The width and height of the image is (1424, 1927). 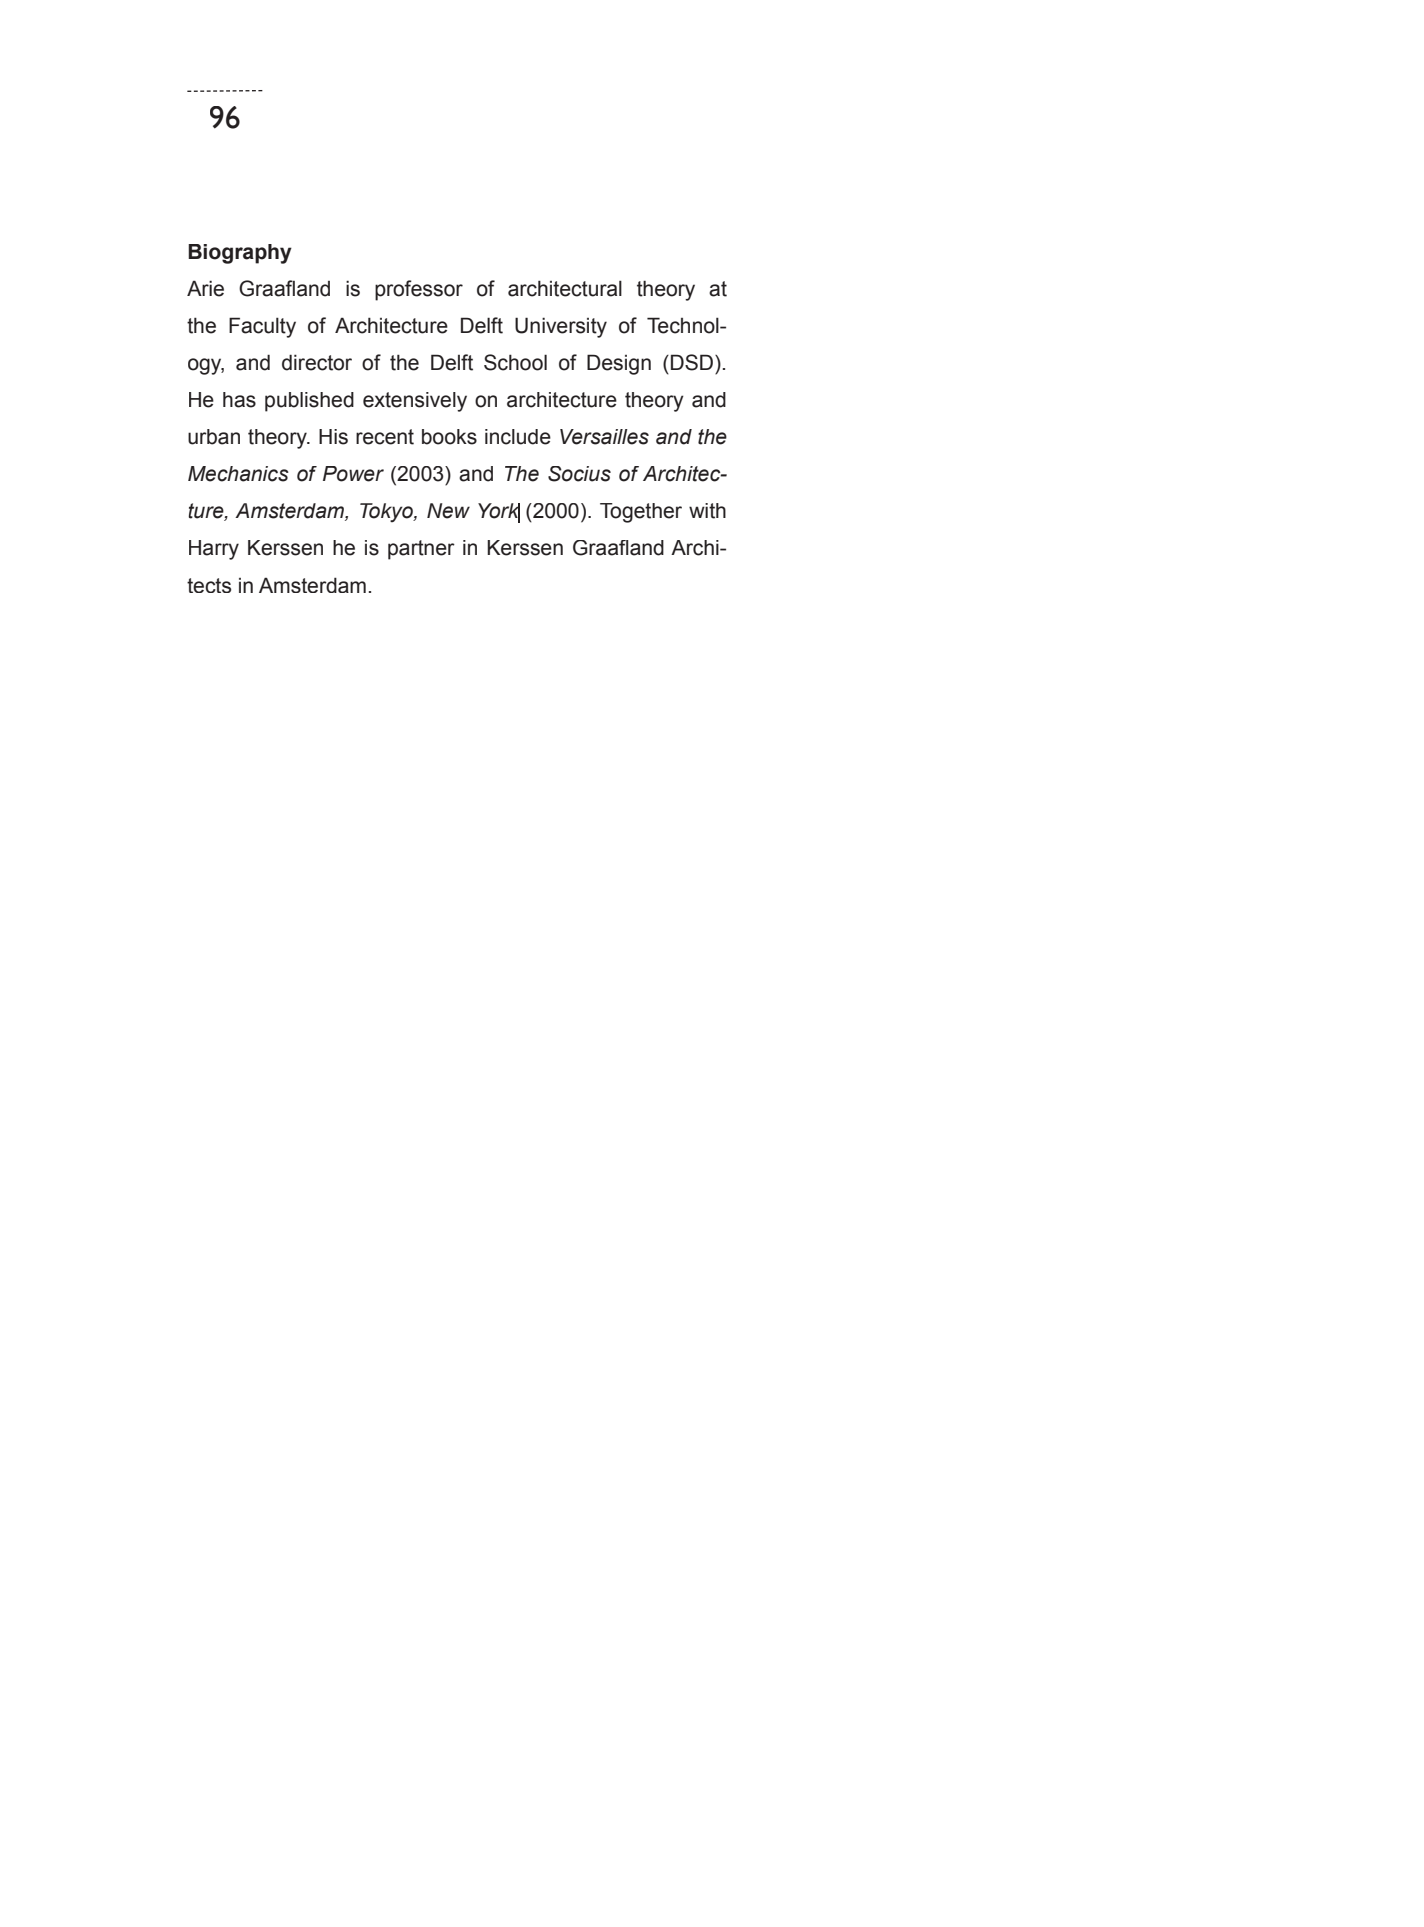 I want to click on extensively, so click(x=415, y=402).
